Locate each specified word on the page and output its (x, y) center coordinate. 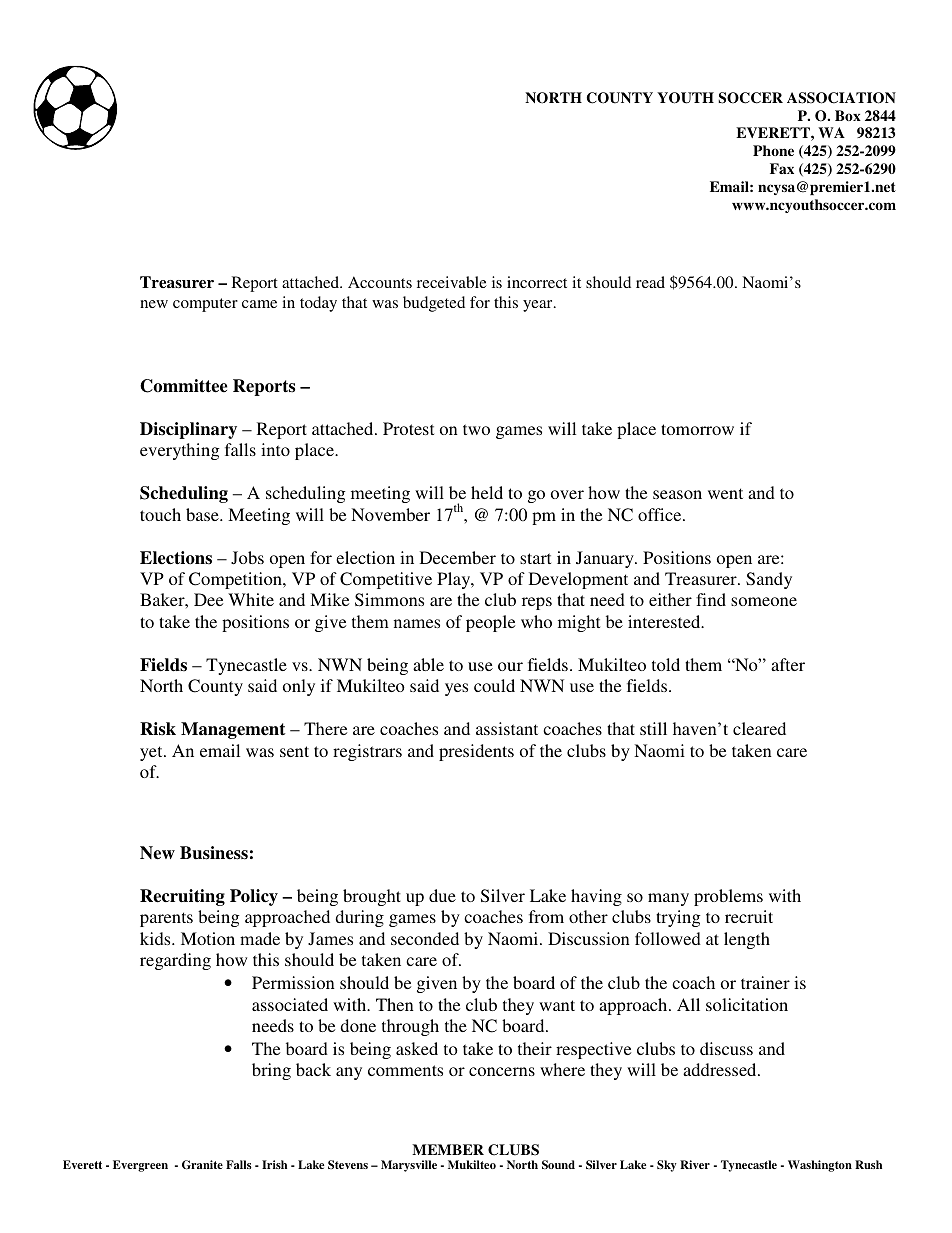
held (487, 492)
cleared (759, 728)
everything (179, 451)
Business (214, 853)
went (725, 493)
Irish (274, 1164)
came (259, 304)
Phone (773, 150)
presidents (476, 752)
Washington (820, 1166)
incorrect (537, 282)
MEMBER (448, 1149)
